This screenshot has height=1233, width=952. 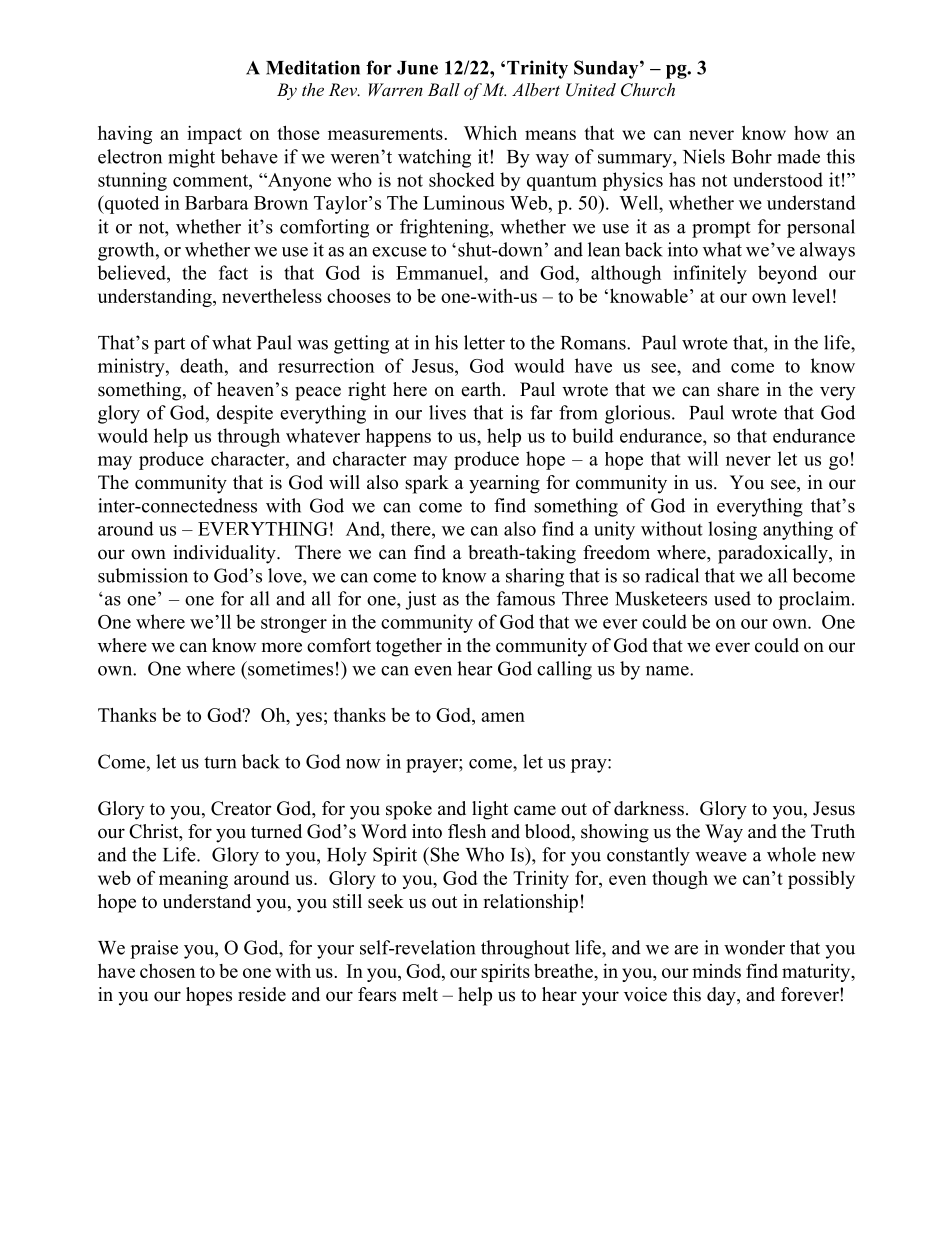 I want to click on Creator, so click(x=241, y=808).
